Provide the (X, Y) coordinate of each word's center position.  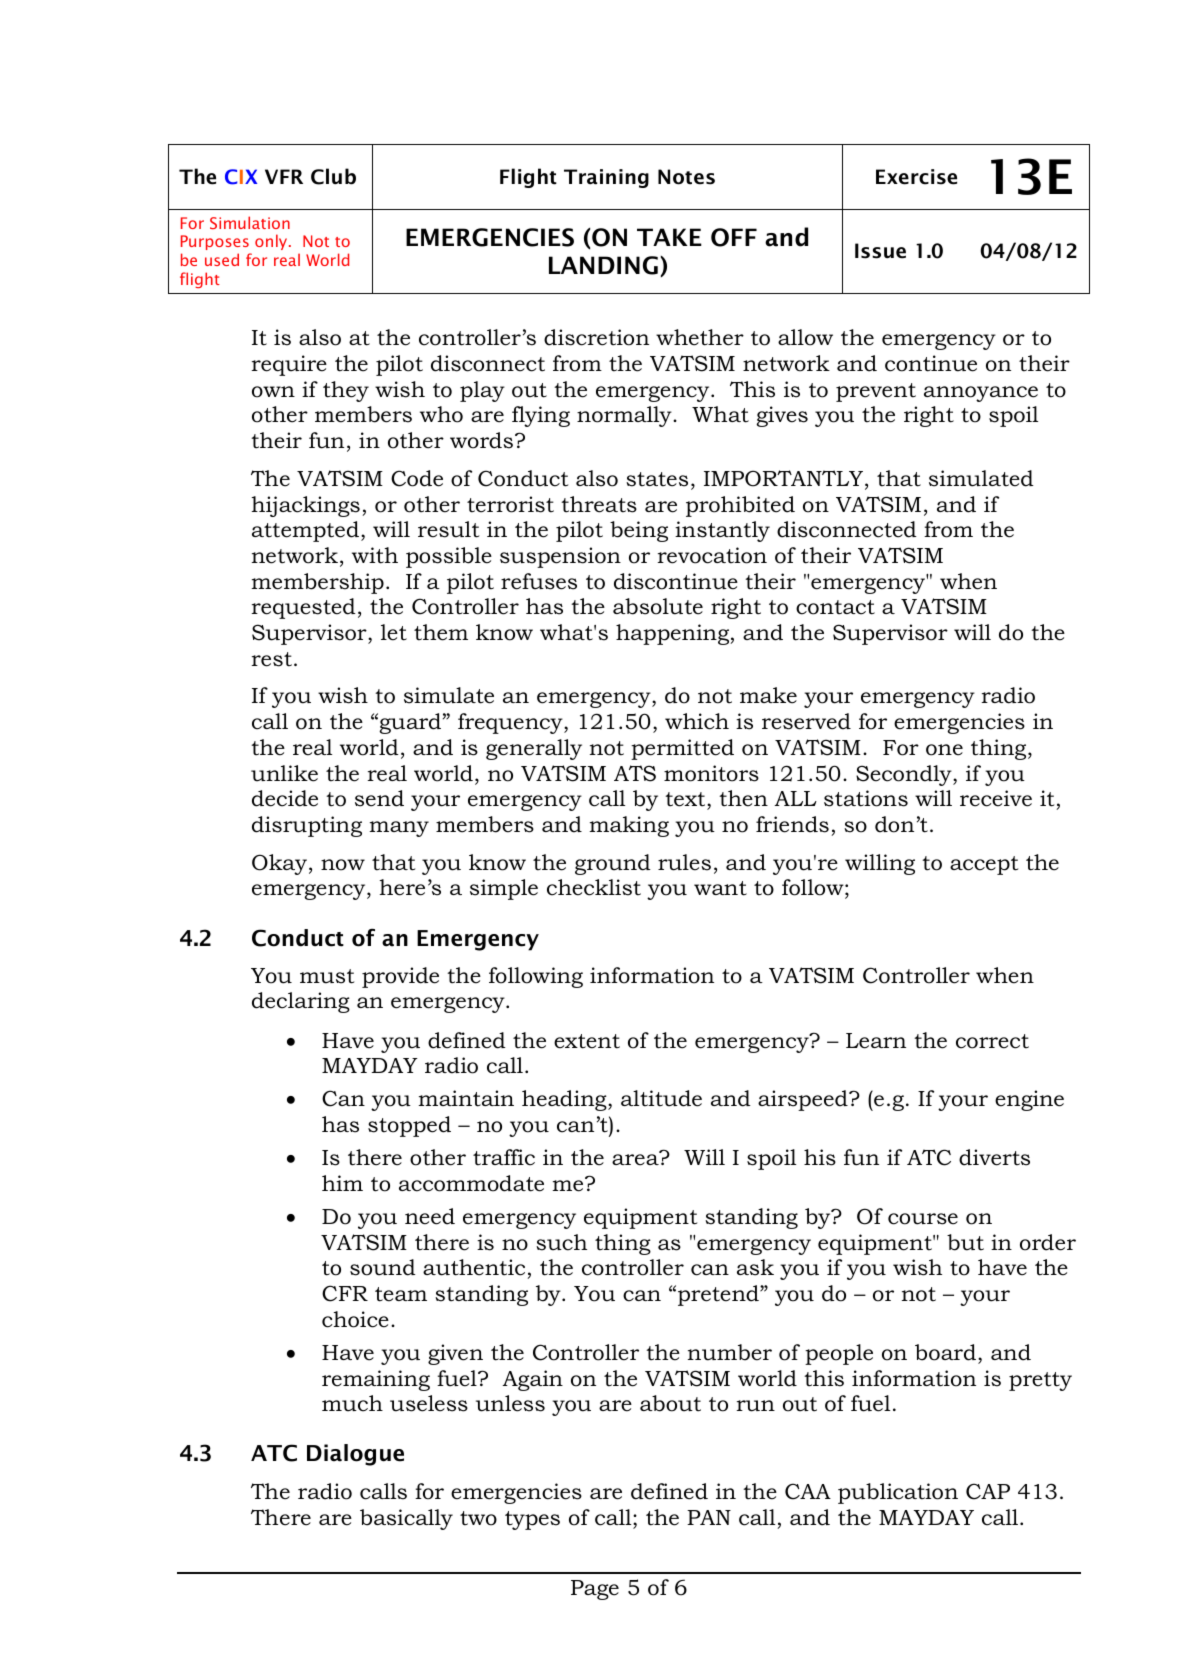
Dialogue (355, 1455)
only (272, 242)
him (342, 1183)
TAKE (669, 237)
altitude (661, 1098)
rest (271, 659)
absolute (658, 606)
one (944, 750)
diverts (994, 1157)
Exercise (916, 177)
